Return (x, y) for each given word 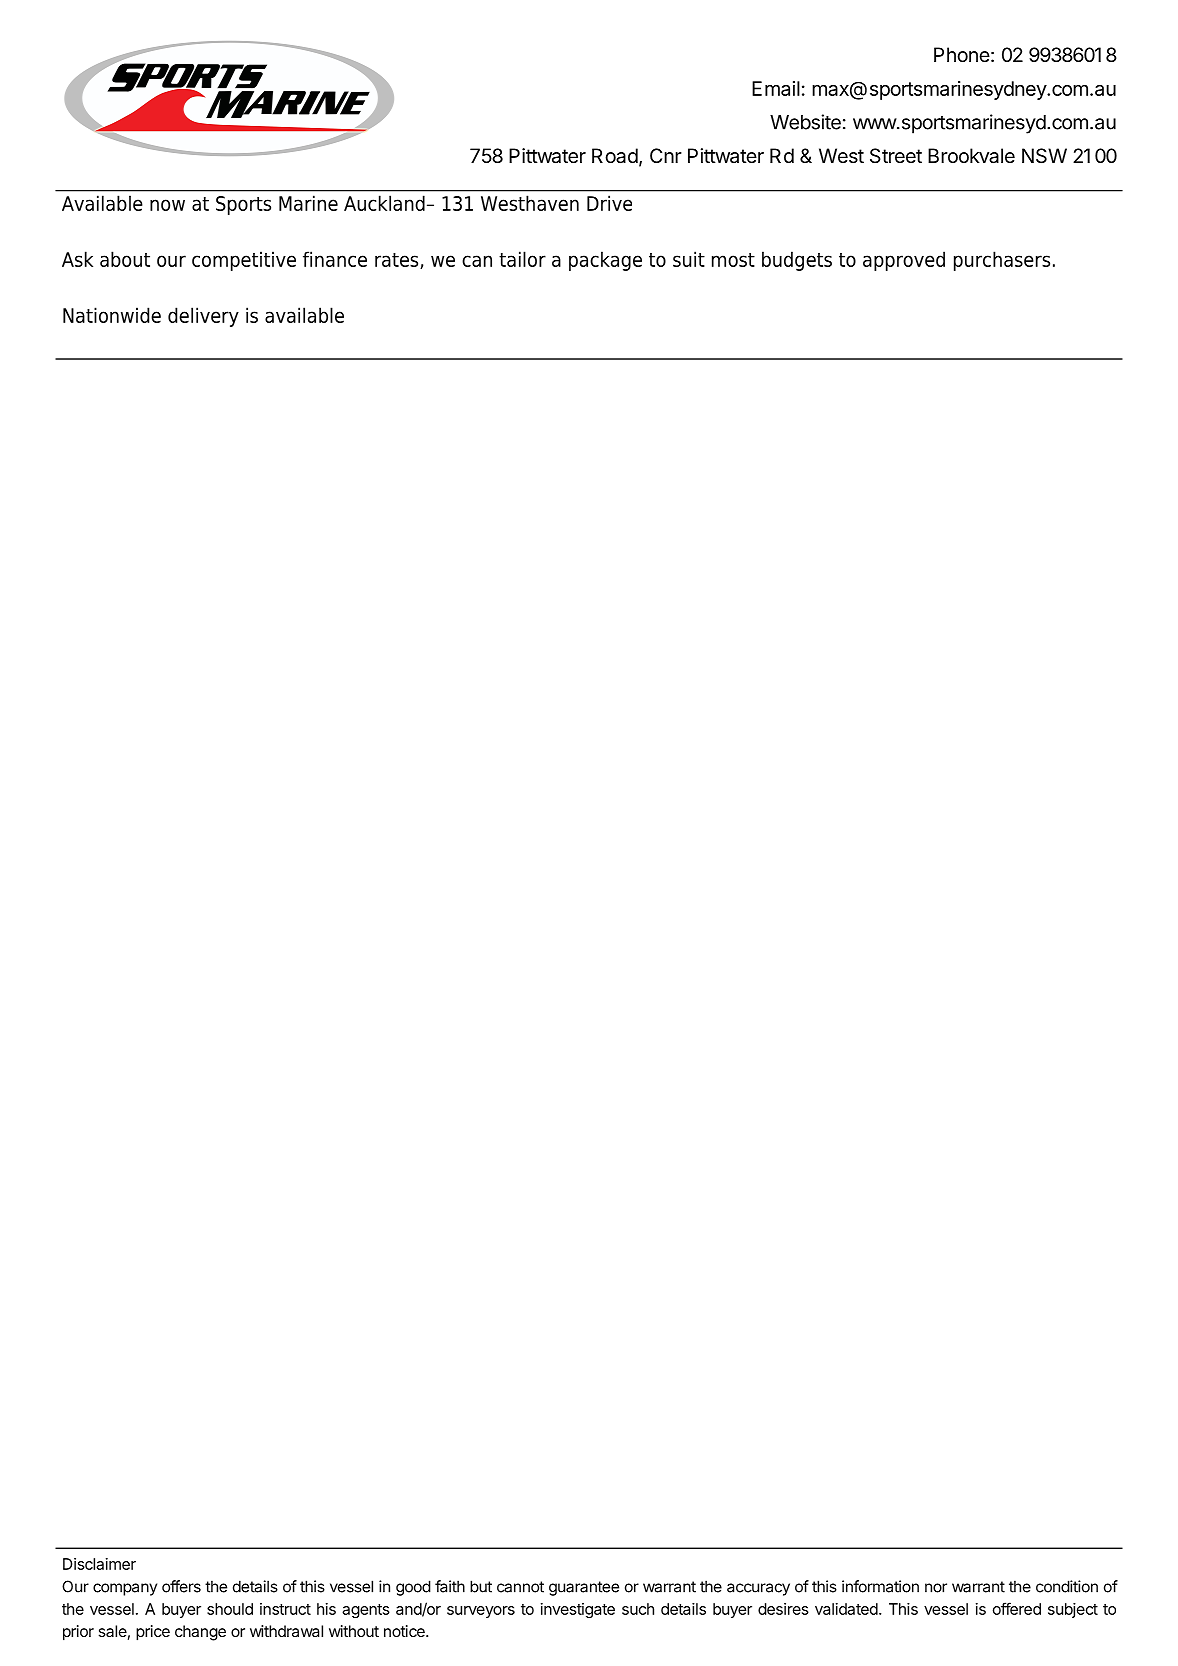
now (167, 205)
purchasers (1002, 261)
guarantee (584, 1588)
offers (181, 1586)
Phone (962, 54)
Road (615, 156)
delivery (203, 317)
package (605, 261)
